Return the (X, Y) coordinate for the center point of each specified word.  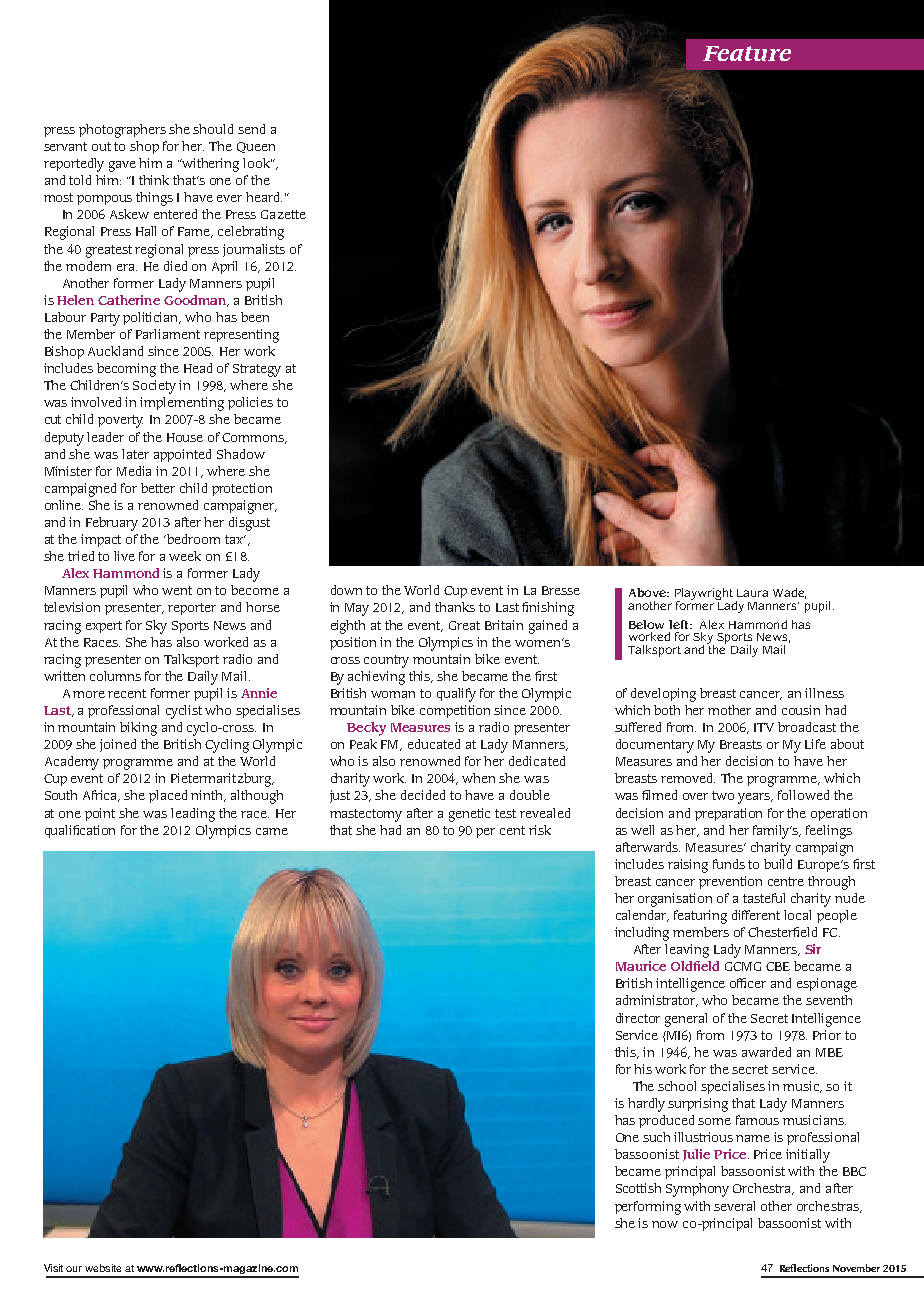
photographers (122, 131)
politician (152, 318)
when (478, 778)
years (755, 798)
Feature (747, 53)
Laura (752, 593)
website (103, 1268)
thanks (455, 607)
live (124, 556)
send (251, 129)
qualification (80, 831)
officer (748, 983)
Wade (789, 593)
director (638, 1018)
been (255, 317)
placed (168, 796)
